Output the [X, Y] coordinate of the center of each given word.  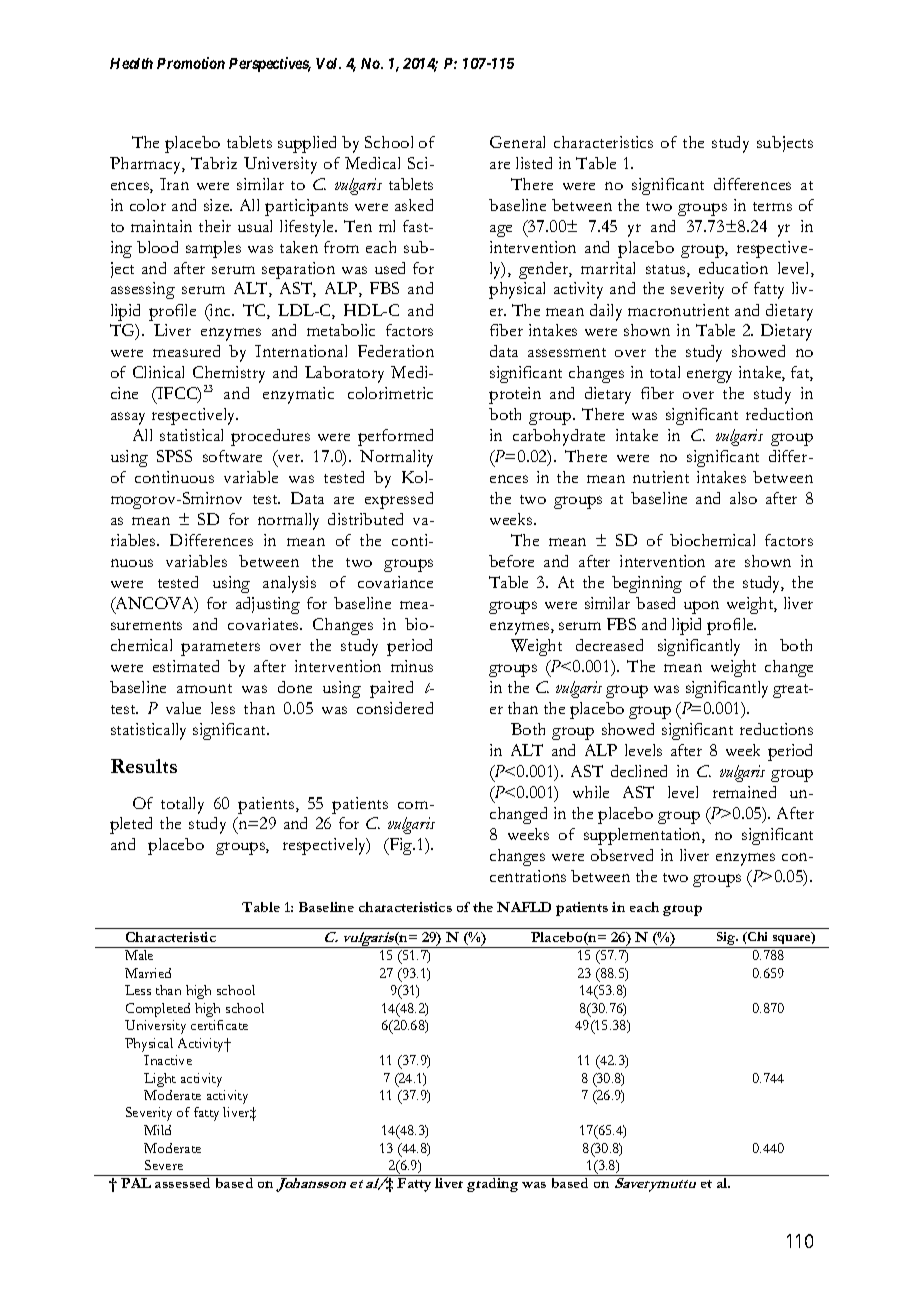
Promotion [191, 63]
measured [186, 351]
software [232, 456]
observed [622, 855]
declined [639, 771]
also [743, 498]
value [183, 708]
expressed [399, 500]
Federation [396, 351]
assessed [182, 1183]
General [517, 142]
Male [139, 955]
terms [772, 206]
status [667, 271]
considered [395, 708]
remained [744, 792]
